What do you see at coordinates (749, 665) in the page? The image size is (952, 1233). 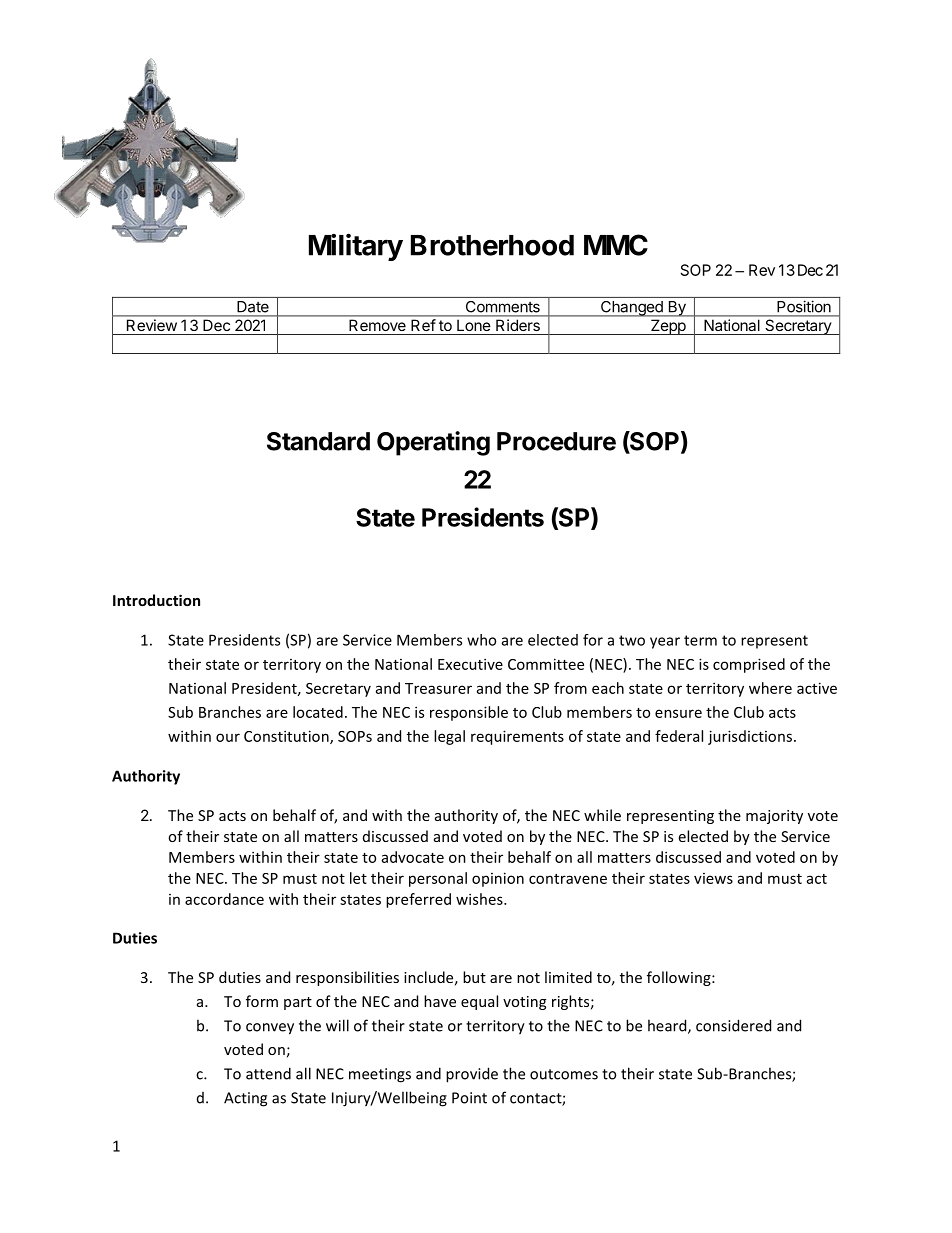 I see `comprised` at bounding box center [749, 665].
